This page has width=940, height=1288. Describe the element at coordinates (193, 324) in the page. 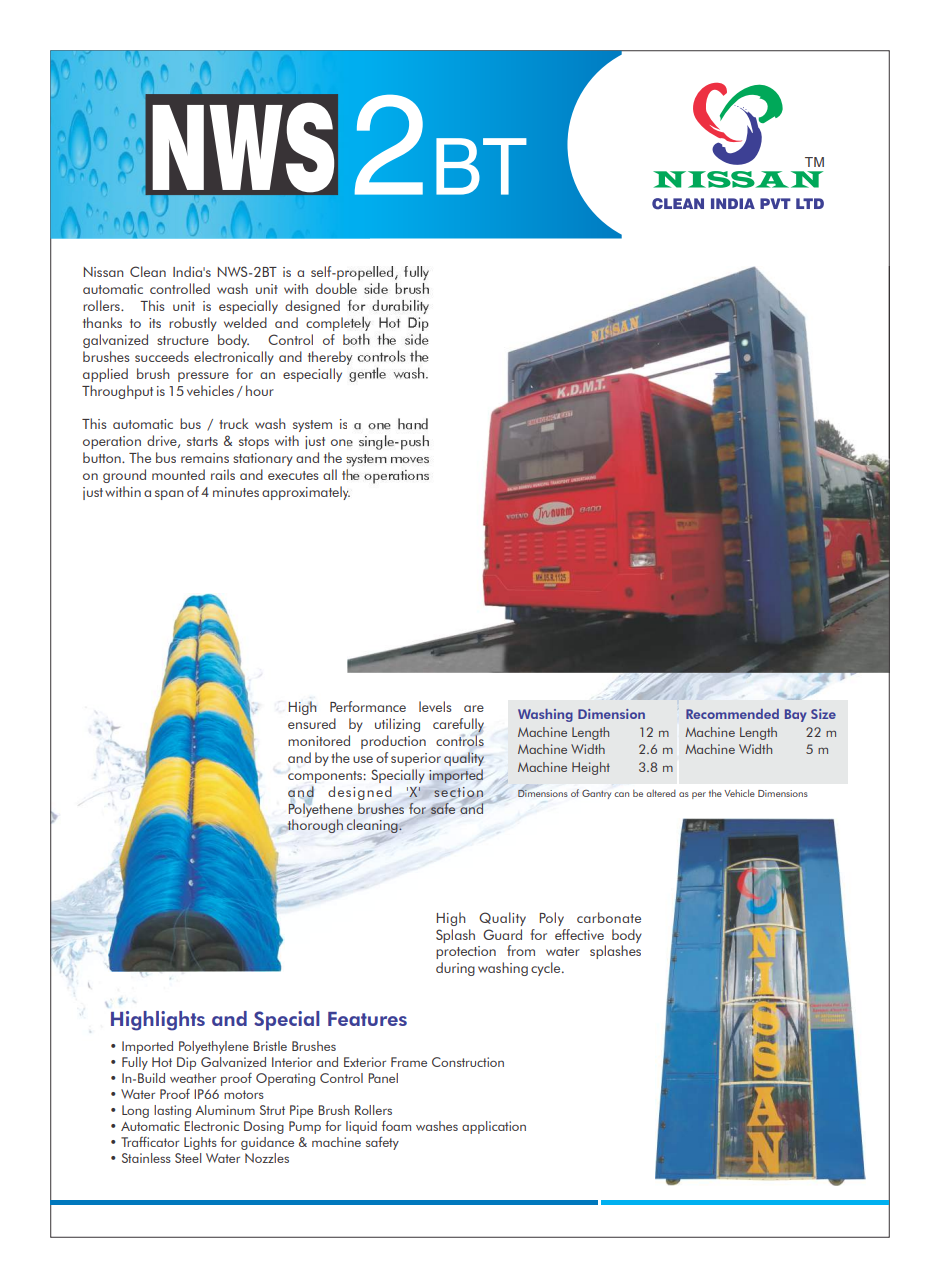

I see `robustly` at that location.
